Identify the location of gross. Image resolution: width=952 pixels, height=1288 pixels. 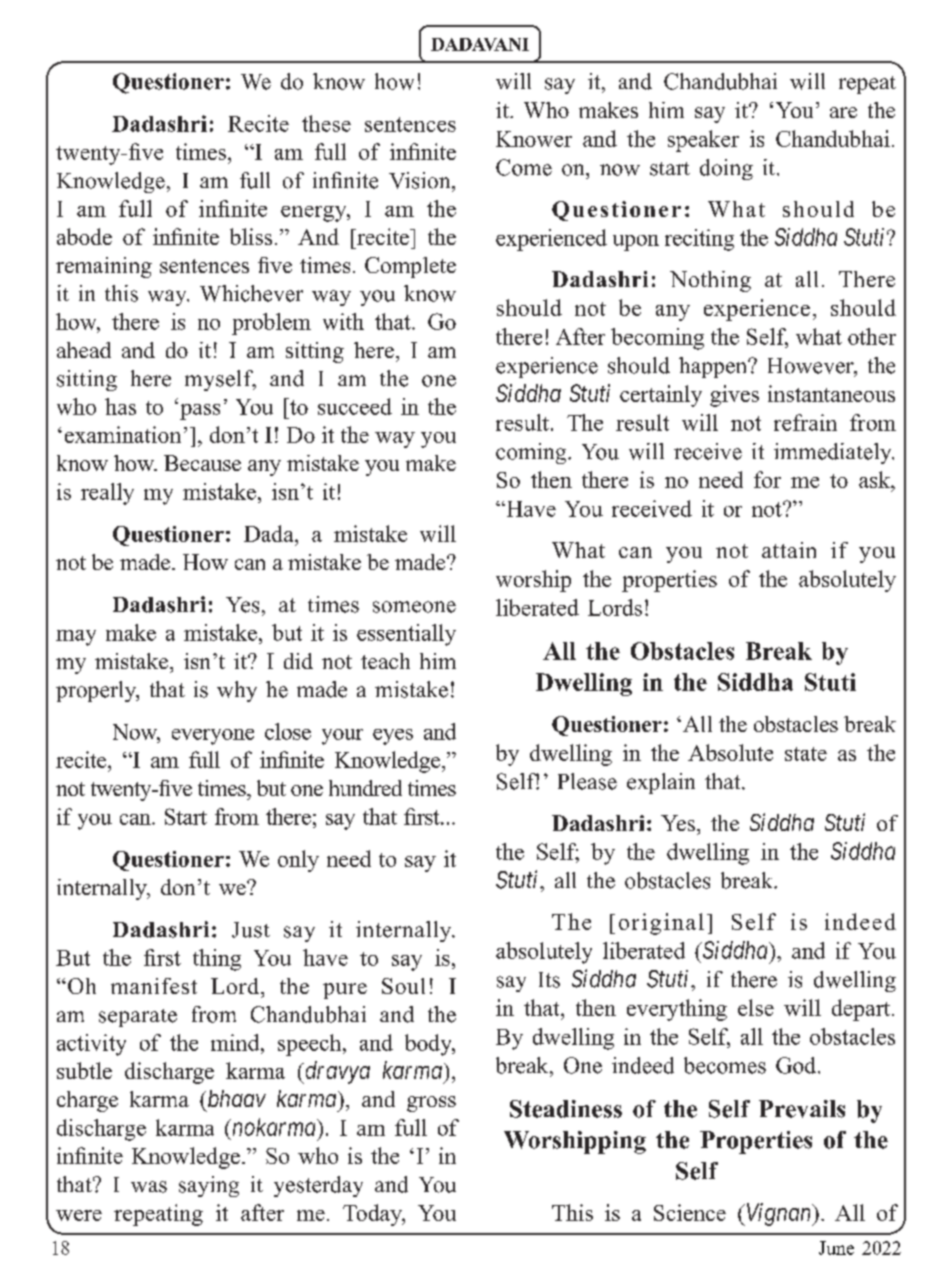
(431, 1104).
